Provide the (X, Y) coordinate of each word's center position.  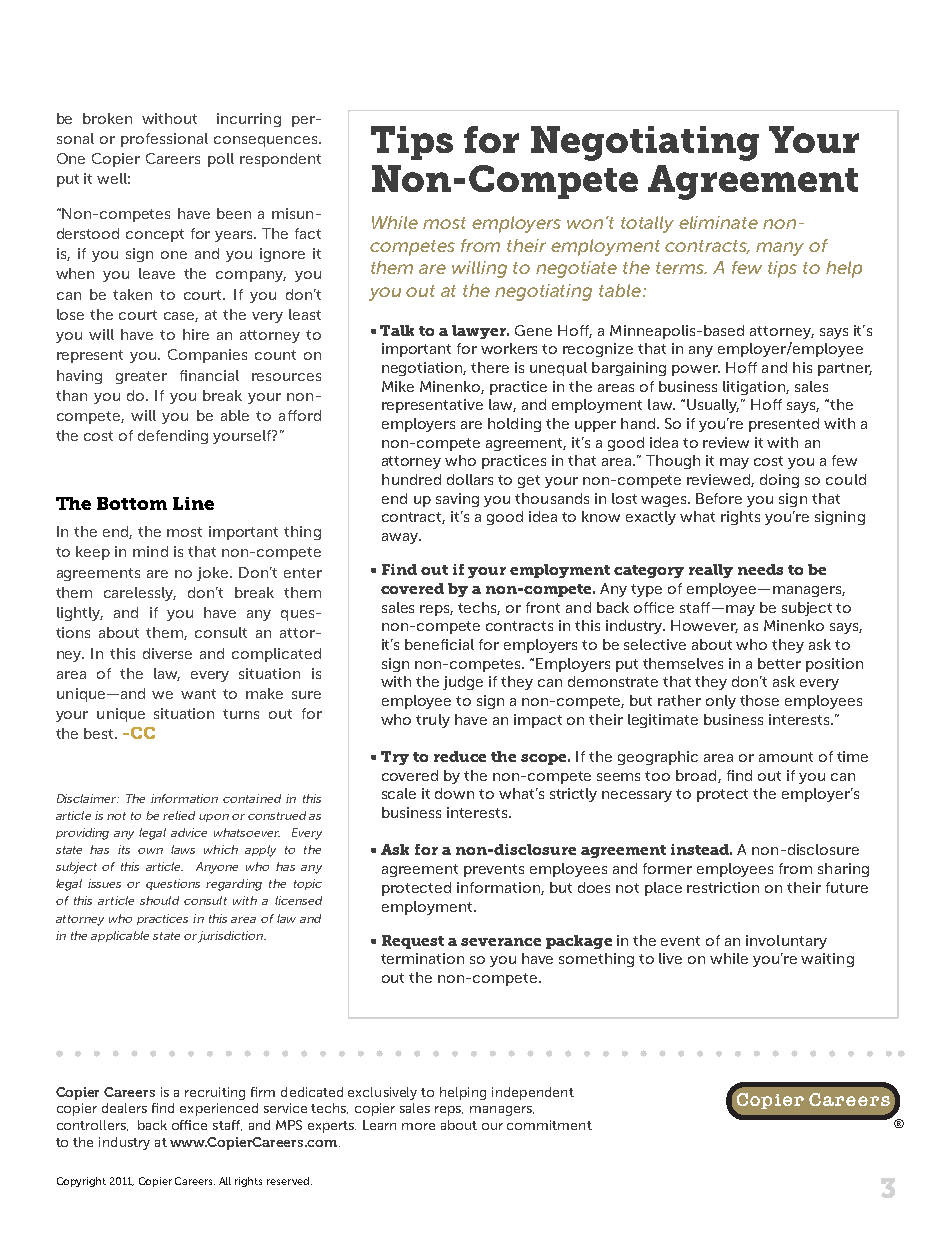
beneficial (439, 644)
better (779, 663)
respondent (280, 160)
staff (227, 1125)
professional (164, 140)
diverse (167, 653)
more (418, 1126)
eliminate (718, 222)
